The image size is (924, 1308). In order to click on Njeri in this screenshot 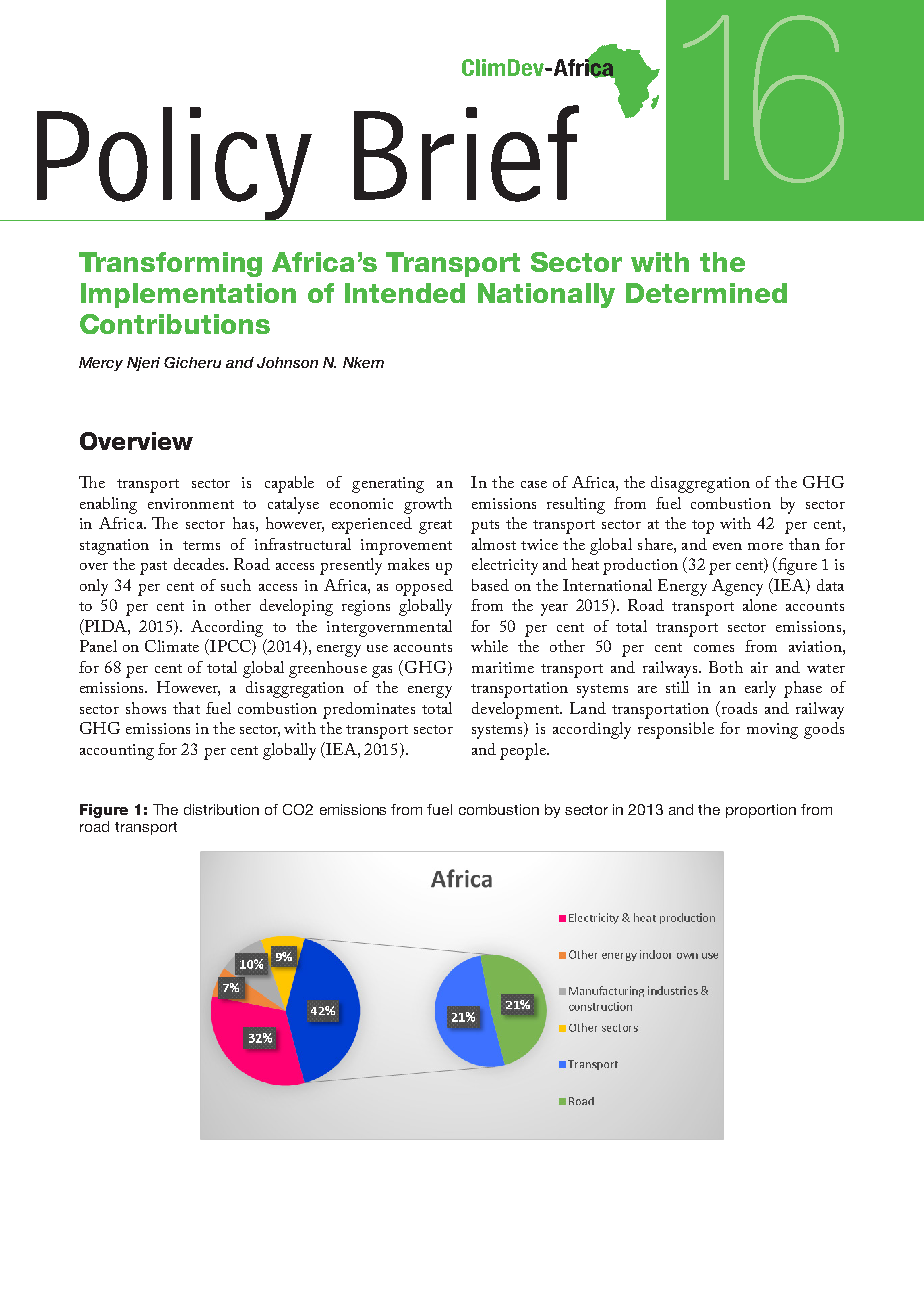, I will do `click(143, 364)`.
